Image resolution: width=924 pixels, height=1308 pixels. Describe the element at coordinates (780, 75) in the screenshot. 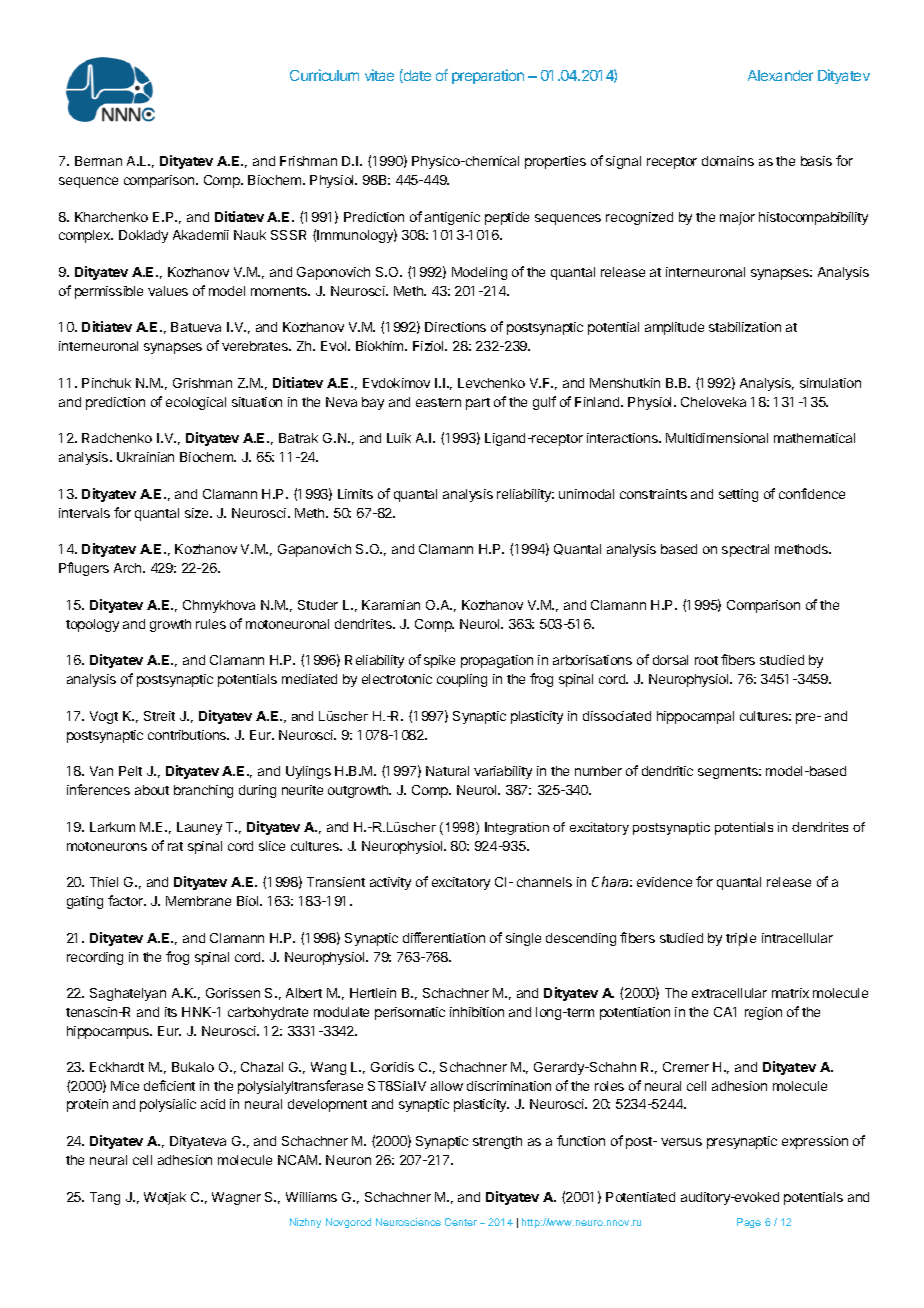

I see `Alexander` at that location.
